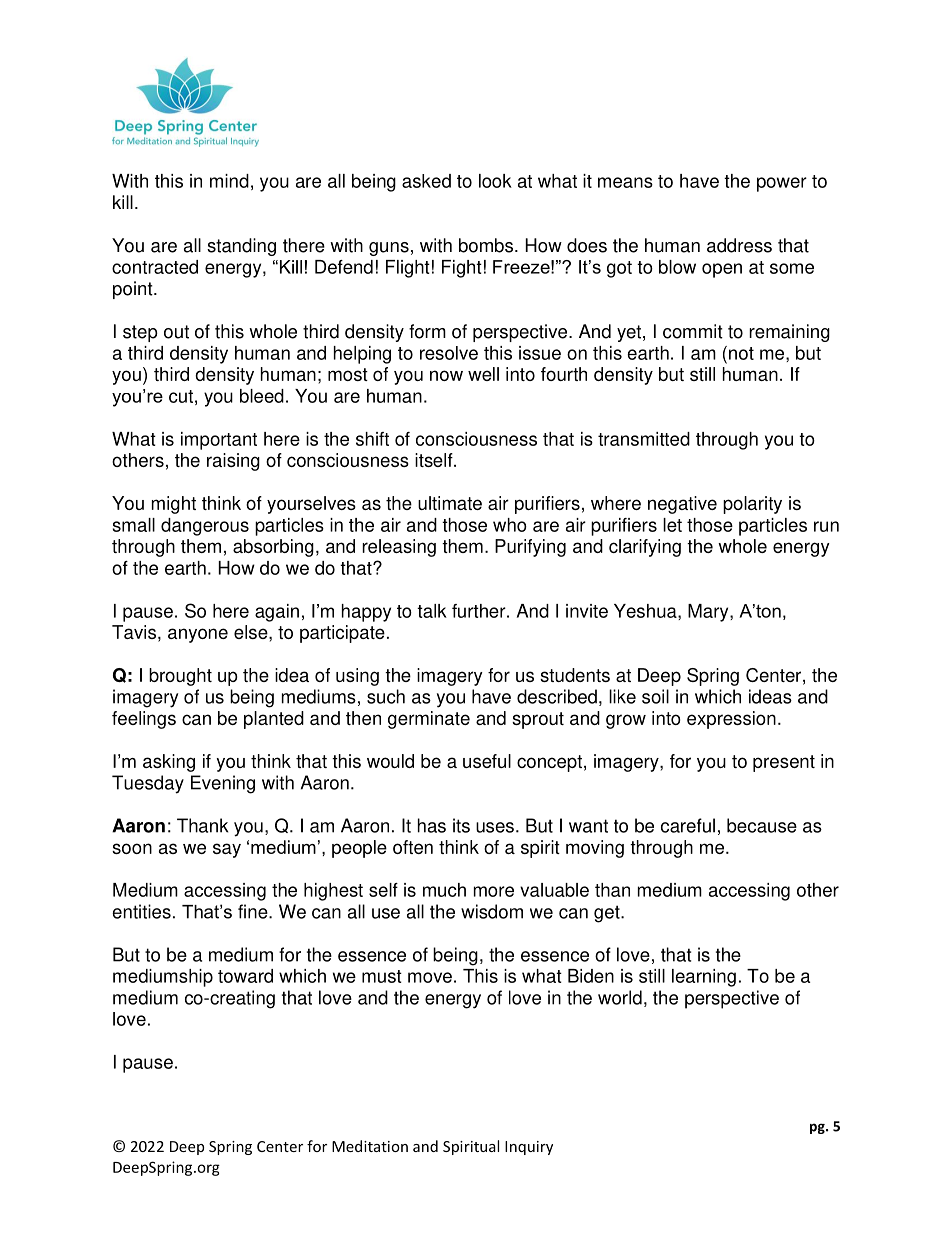 Image resolution: width=952 pixels, height=1233 pixels. Describe the element at coordinates (495, 827) in the screenshot. I see `uses` at that location.
